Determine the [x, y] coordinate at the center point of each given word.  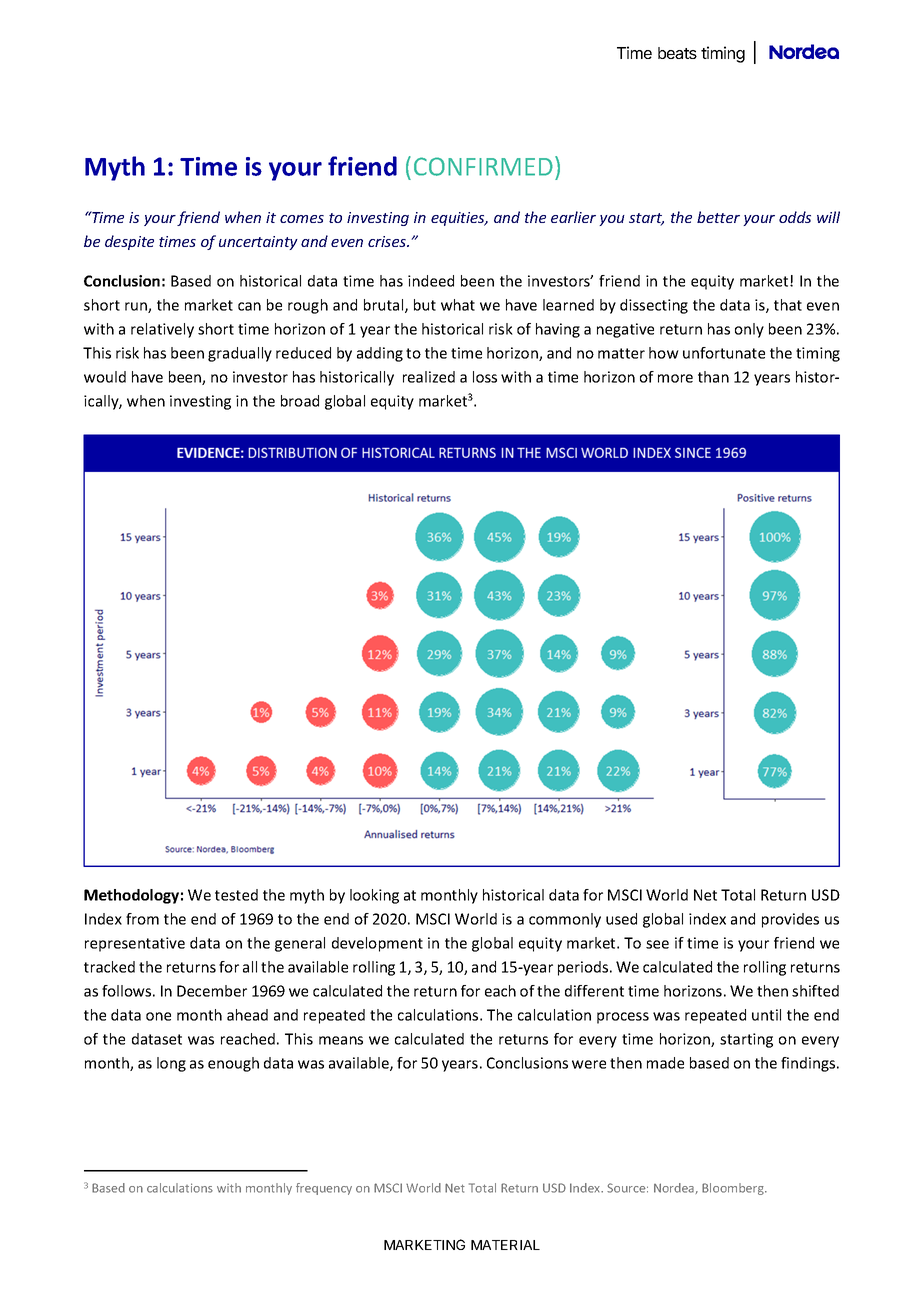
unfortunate [724, 353]
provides [790, 920]
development [377, 944]
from [142, 919]
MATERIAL [505, 1245]
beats [677, 53]
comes [302, 219]
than [713, 377]
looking [374, 896]
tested [236, 895]
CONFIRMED [483, 166]
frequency [324, 1189]
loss [485, 377]
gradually [240, 354]
